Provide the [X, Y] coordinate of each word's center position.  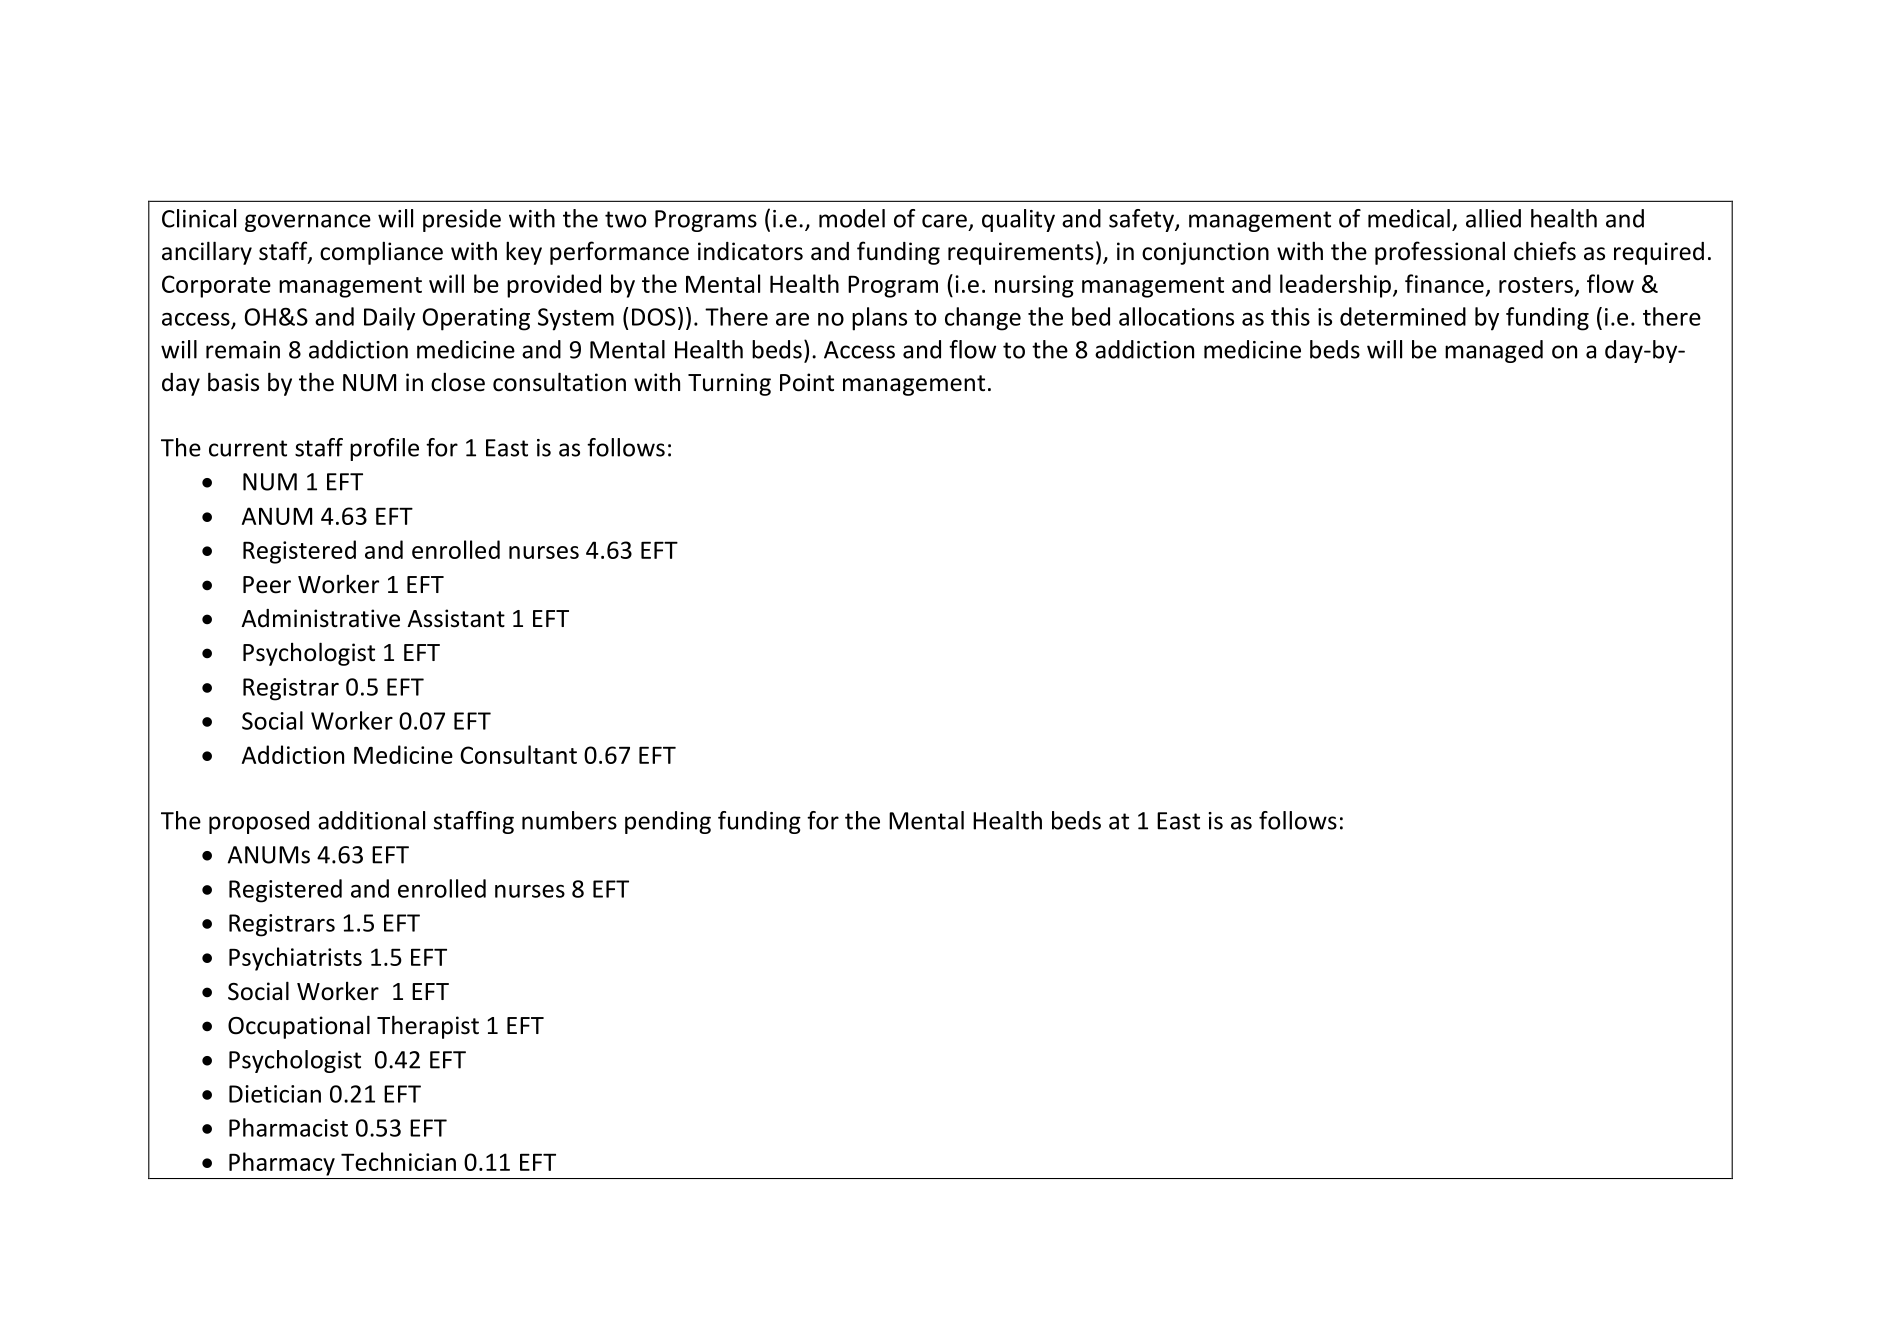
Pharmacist [288, 1127]
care [944, 221]
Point [807, 382]
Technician [398, 1161]
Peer [267, 585]
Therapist [428, 1027]
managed [1494, 351]
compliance [381, 253]
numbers [569, 820]
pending [668, 822]
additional [371, 820]
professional [1440, 253]
